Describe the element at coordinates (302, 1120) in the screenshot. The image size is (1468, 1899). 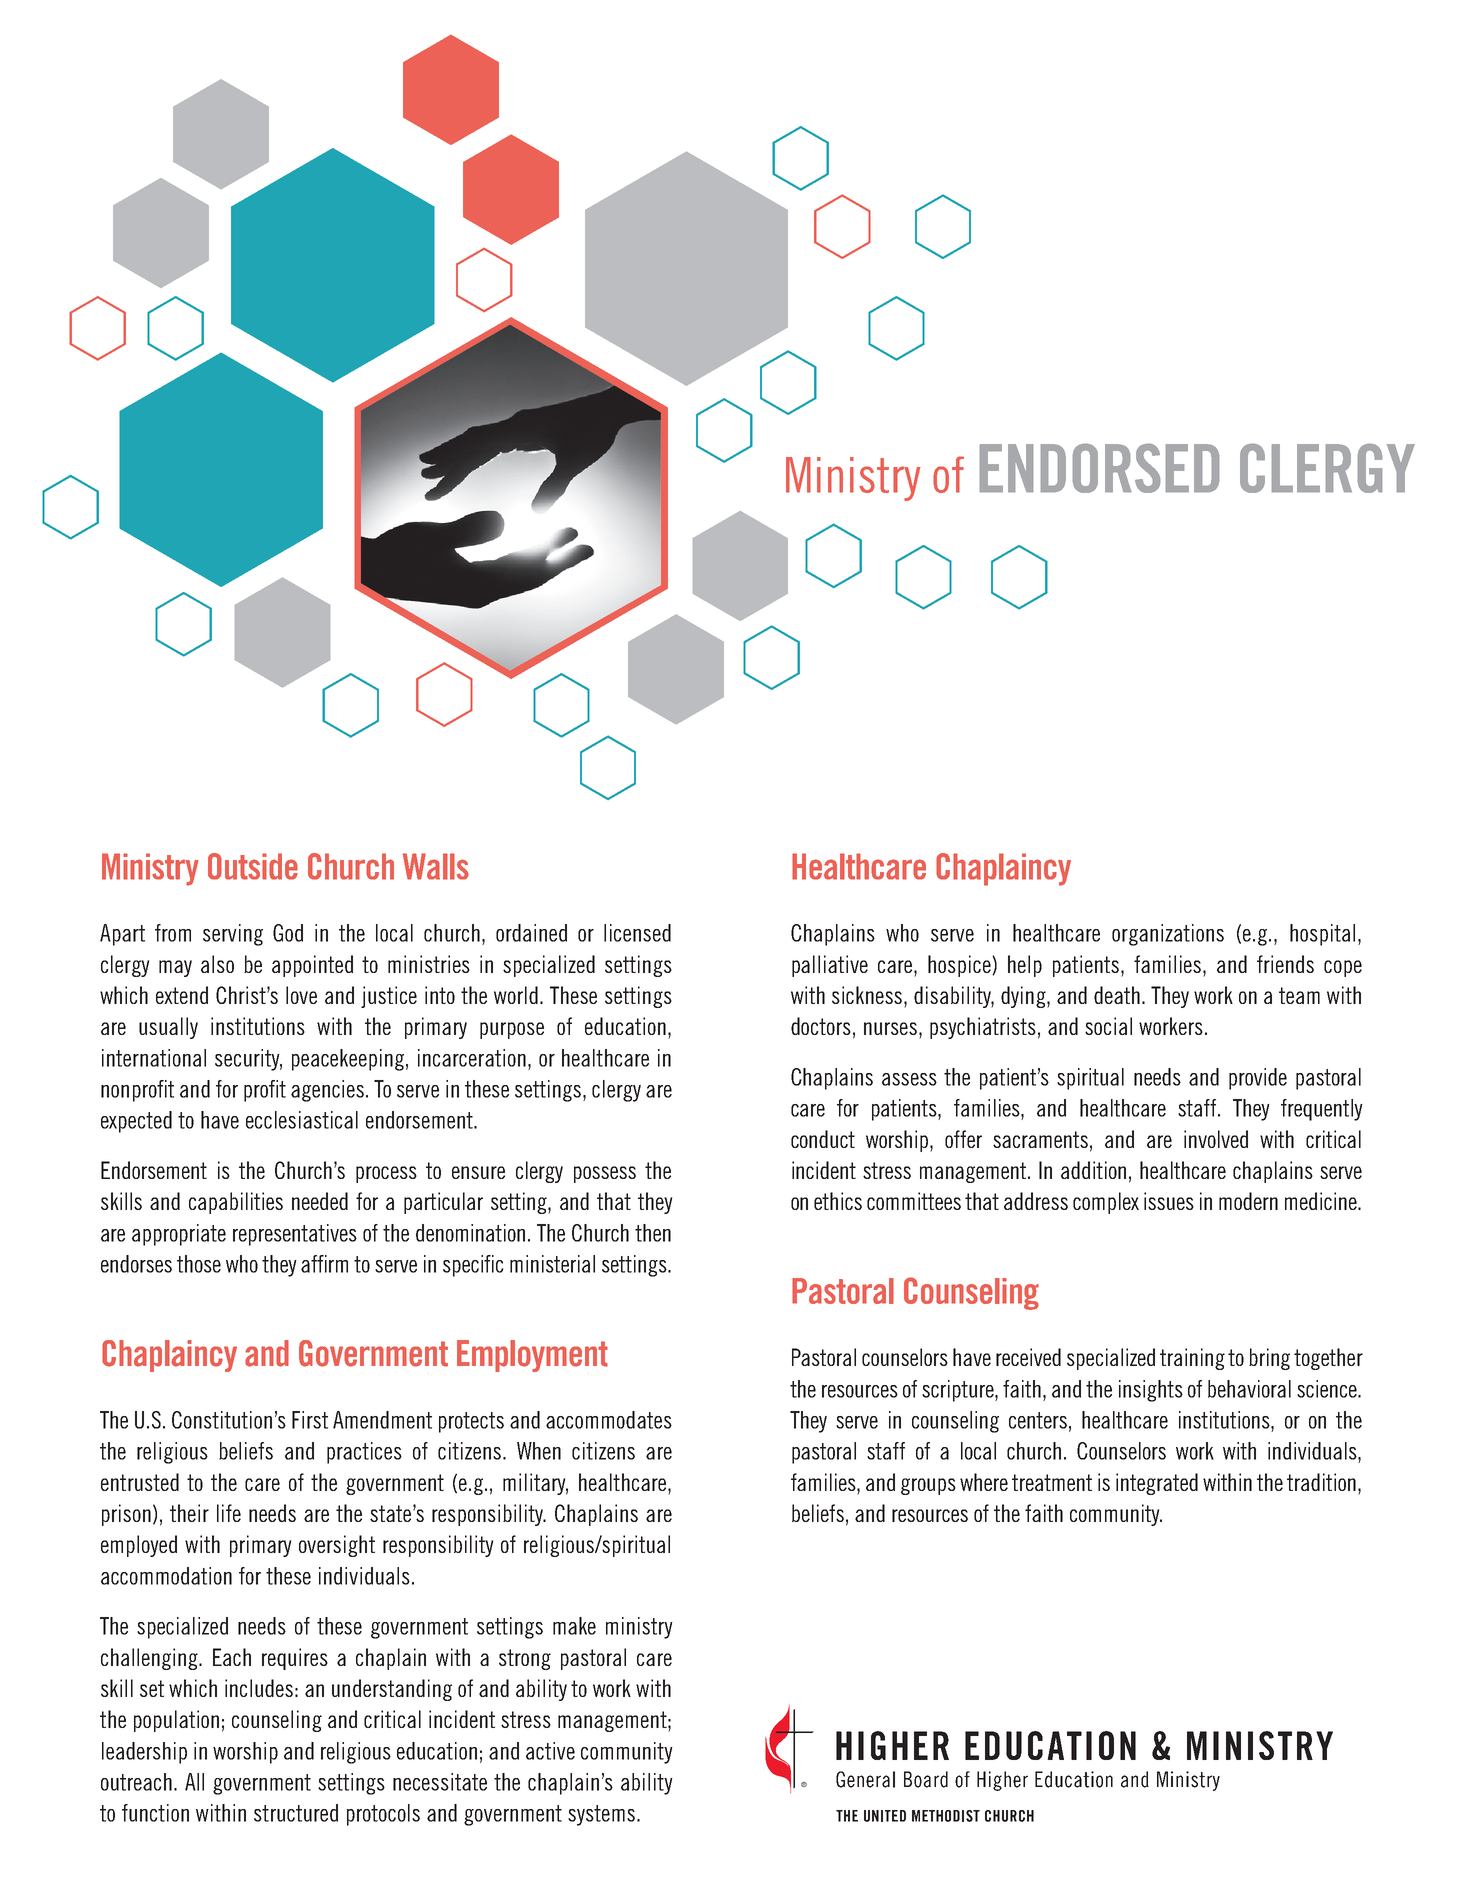
I see `ecclesiastical` at that location.
